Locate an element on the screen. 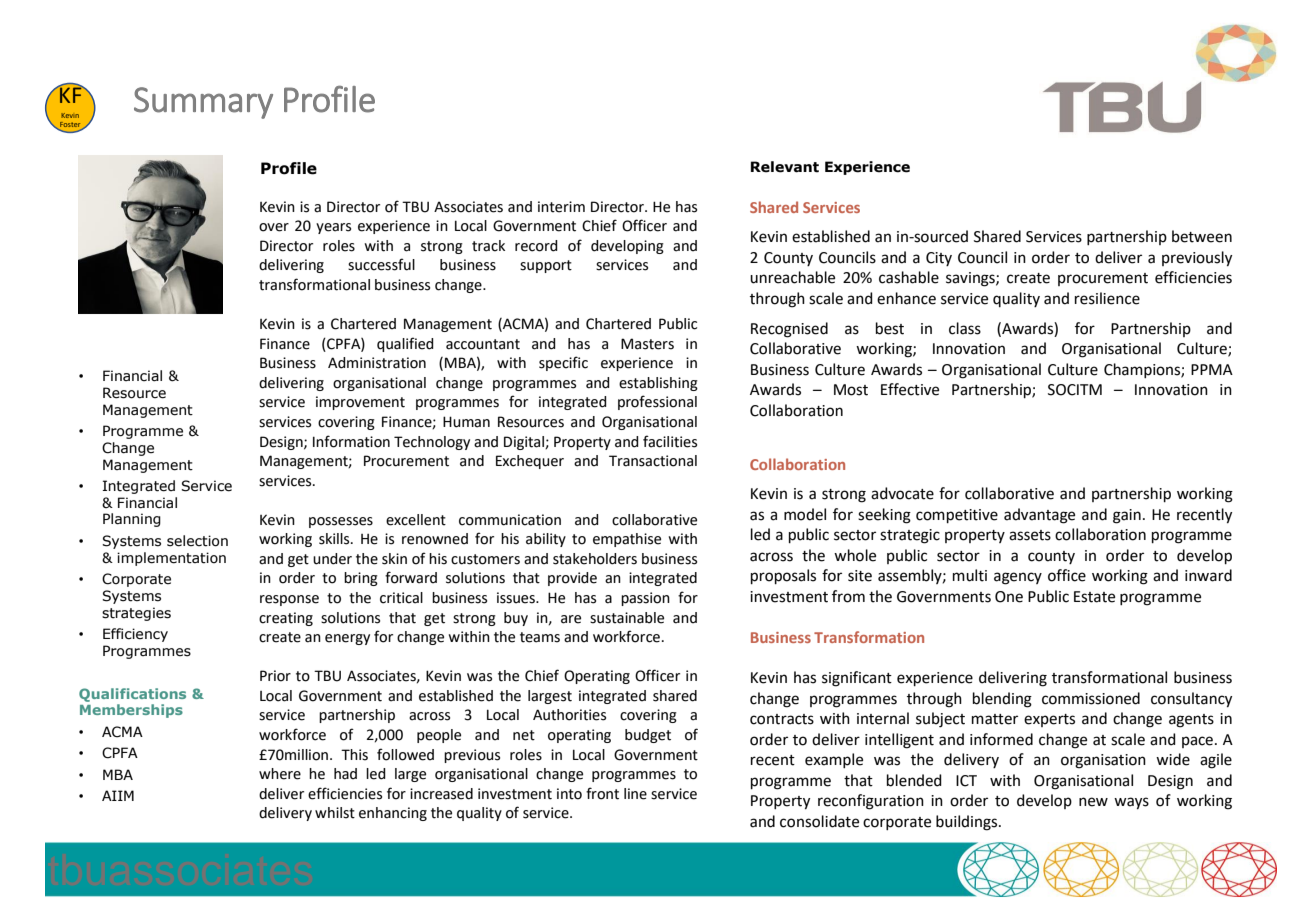 This screenshot has height=924, width=1308. Relevant is located at coordinates (785, 167).
